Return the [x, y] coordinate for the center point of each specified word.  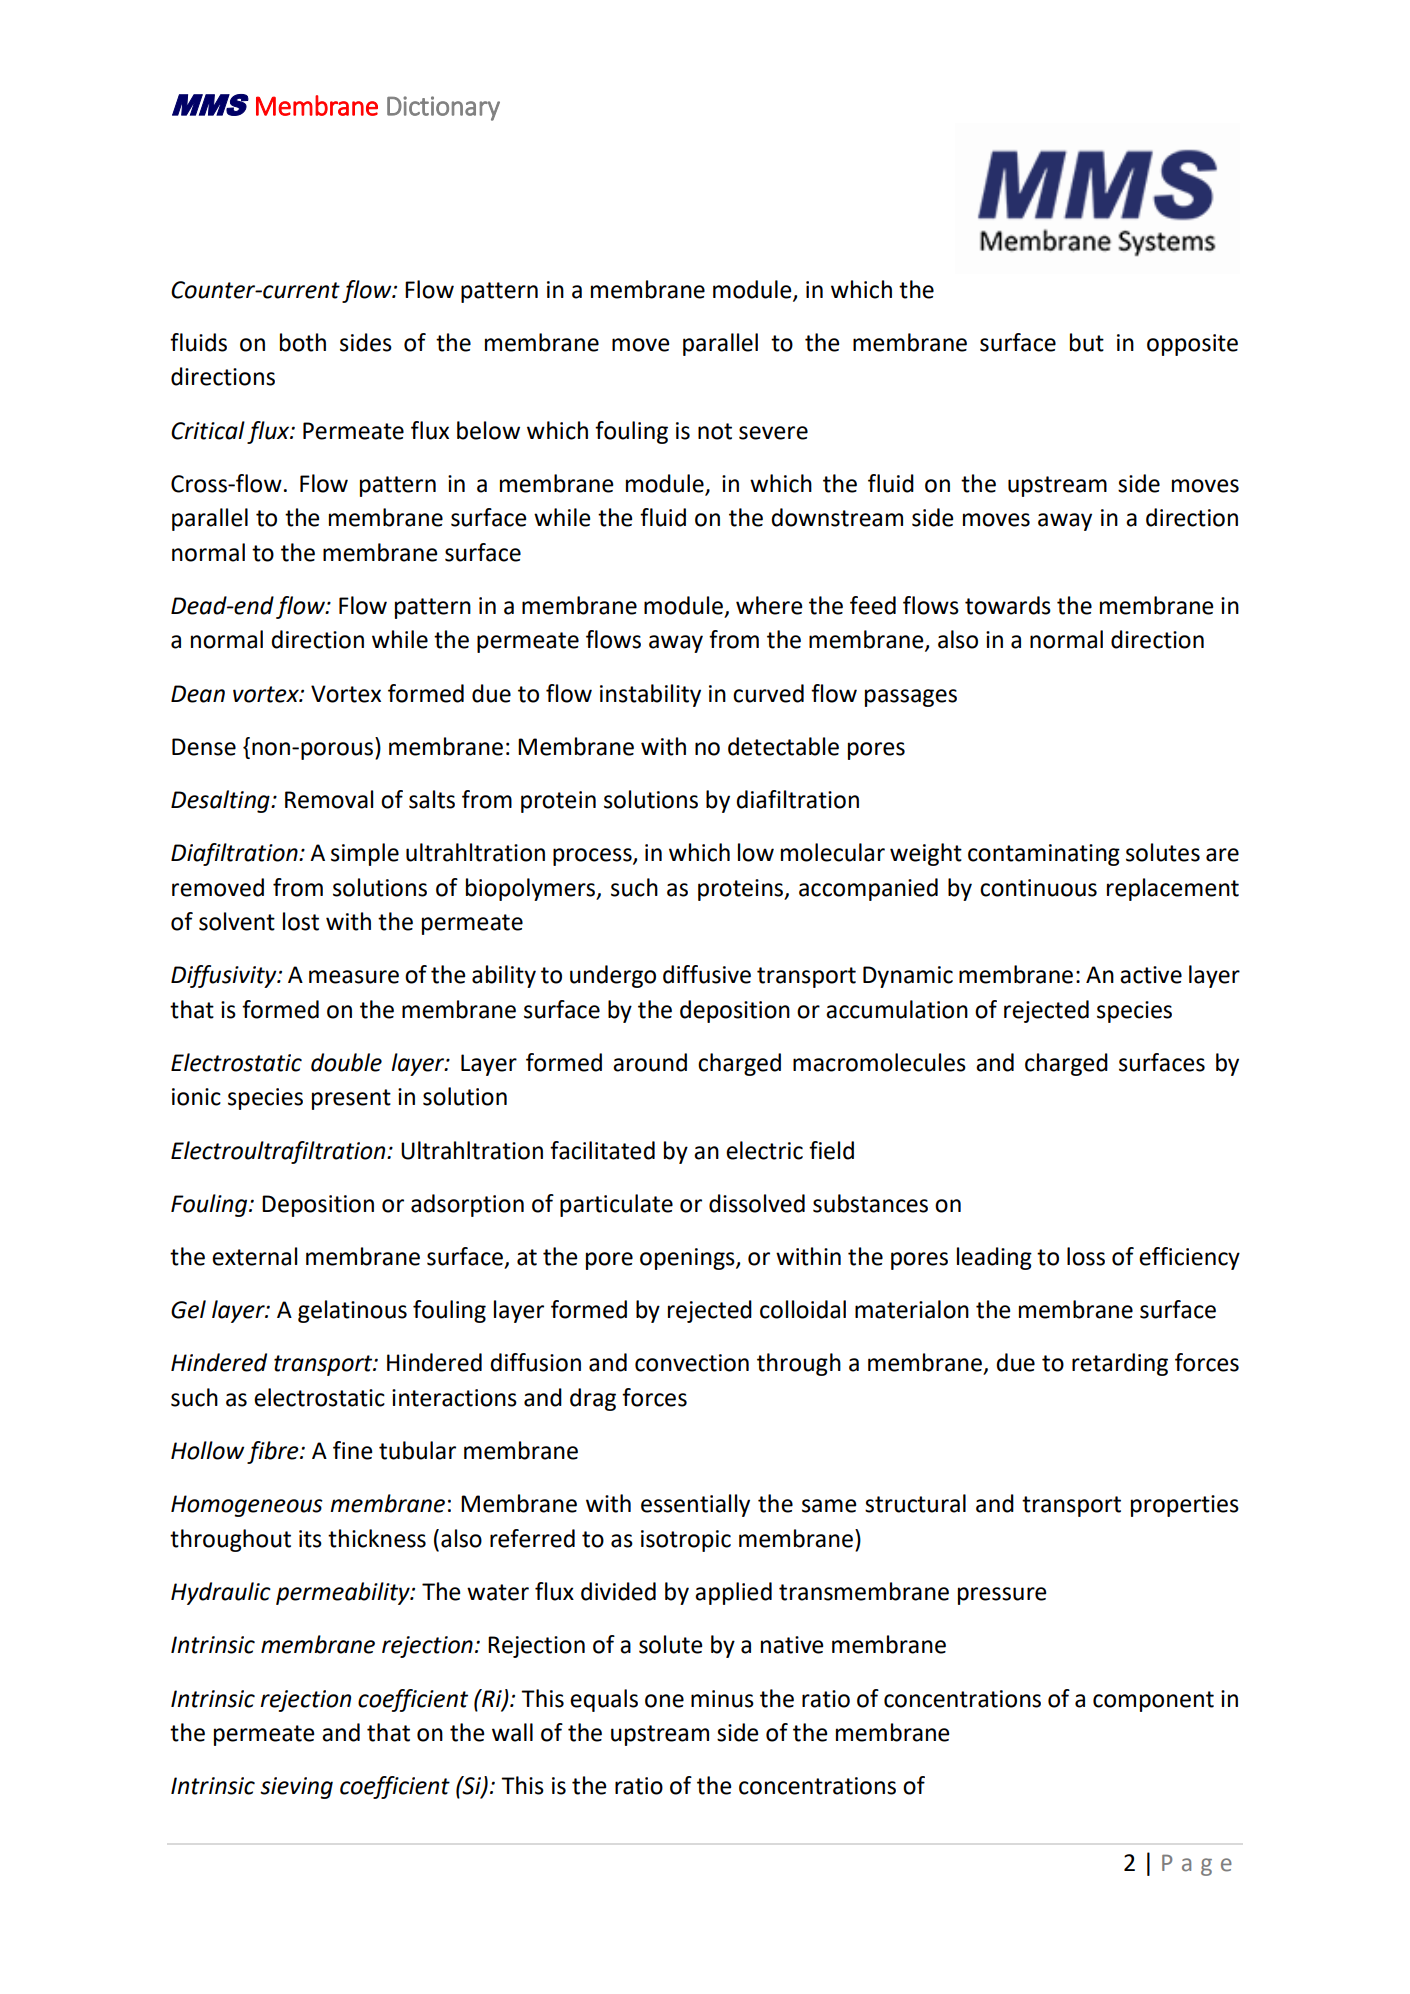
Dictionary [443, 108]
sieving [296, 1788]
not [715, 431]
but [1087, 342]
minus [722, 1699]
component [1153, 1701]
